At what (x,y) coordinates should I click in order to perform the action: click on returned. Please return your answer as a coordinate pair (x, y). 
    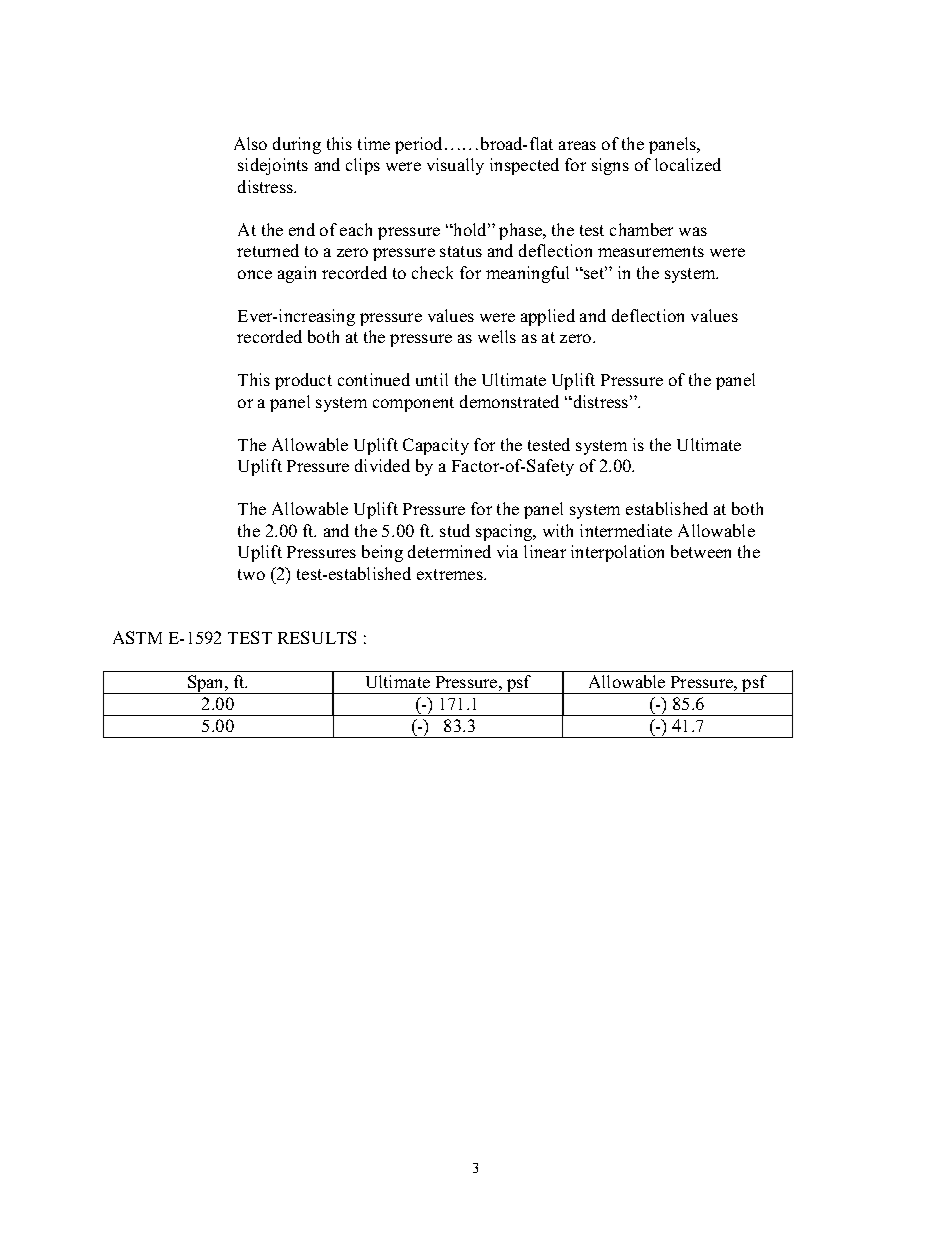
    Looking at the image, I should click on (268, 250).
